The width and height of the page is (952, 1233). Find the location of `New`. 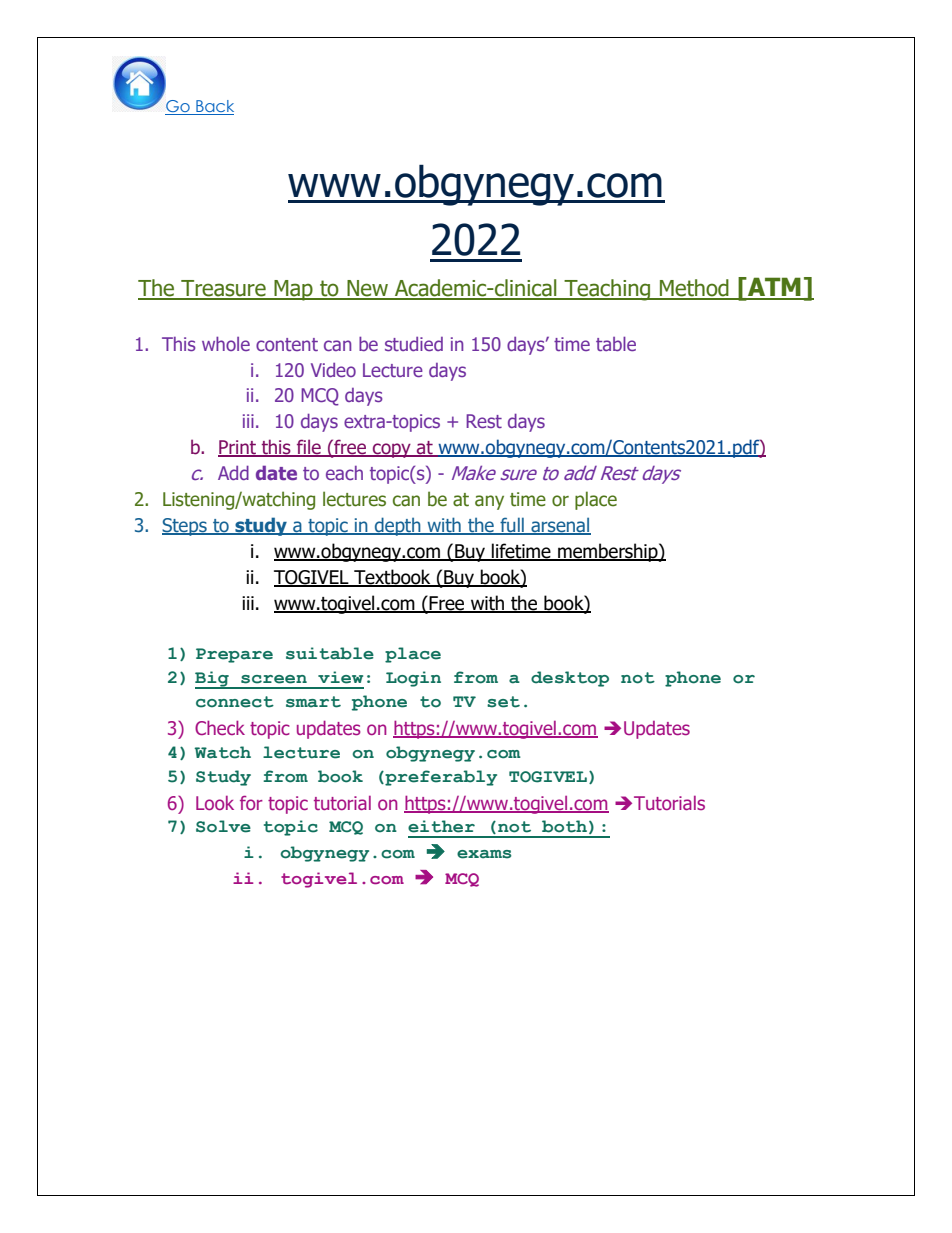

New is located at coordinates (367, 289).
